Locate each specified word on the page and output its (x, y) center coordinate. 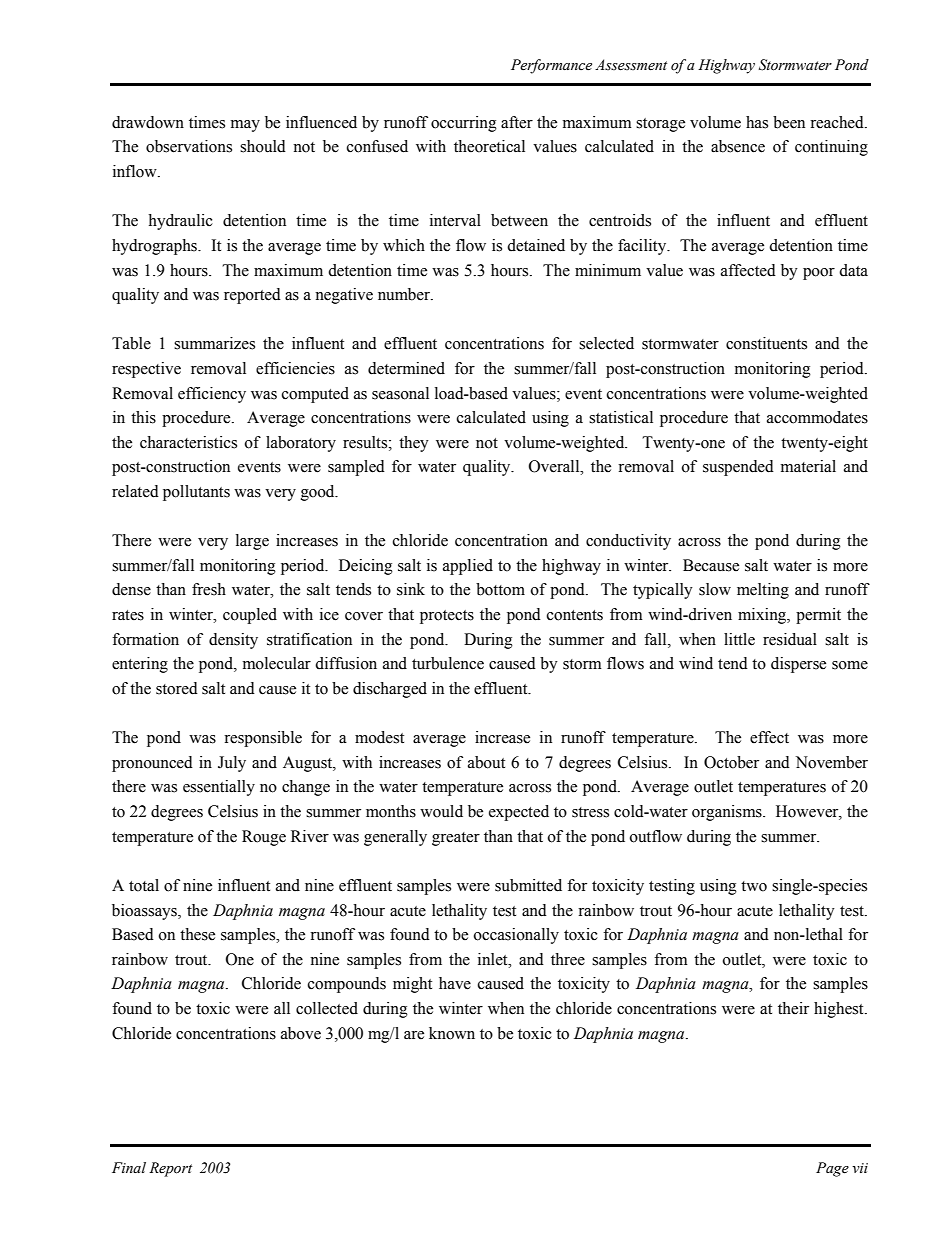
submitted (528, 885)
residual (790, 639)
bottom (500, 589)
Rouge (264, 838)
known (452, 1033)
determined (406, 368)
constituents (766, 343)
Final (129, 1167)
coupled (250, 616)
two (754, 886)
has (757, 122)
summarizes (214, 343)
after (517, 122)
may (245, 126)
